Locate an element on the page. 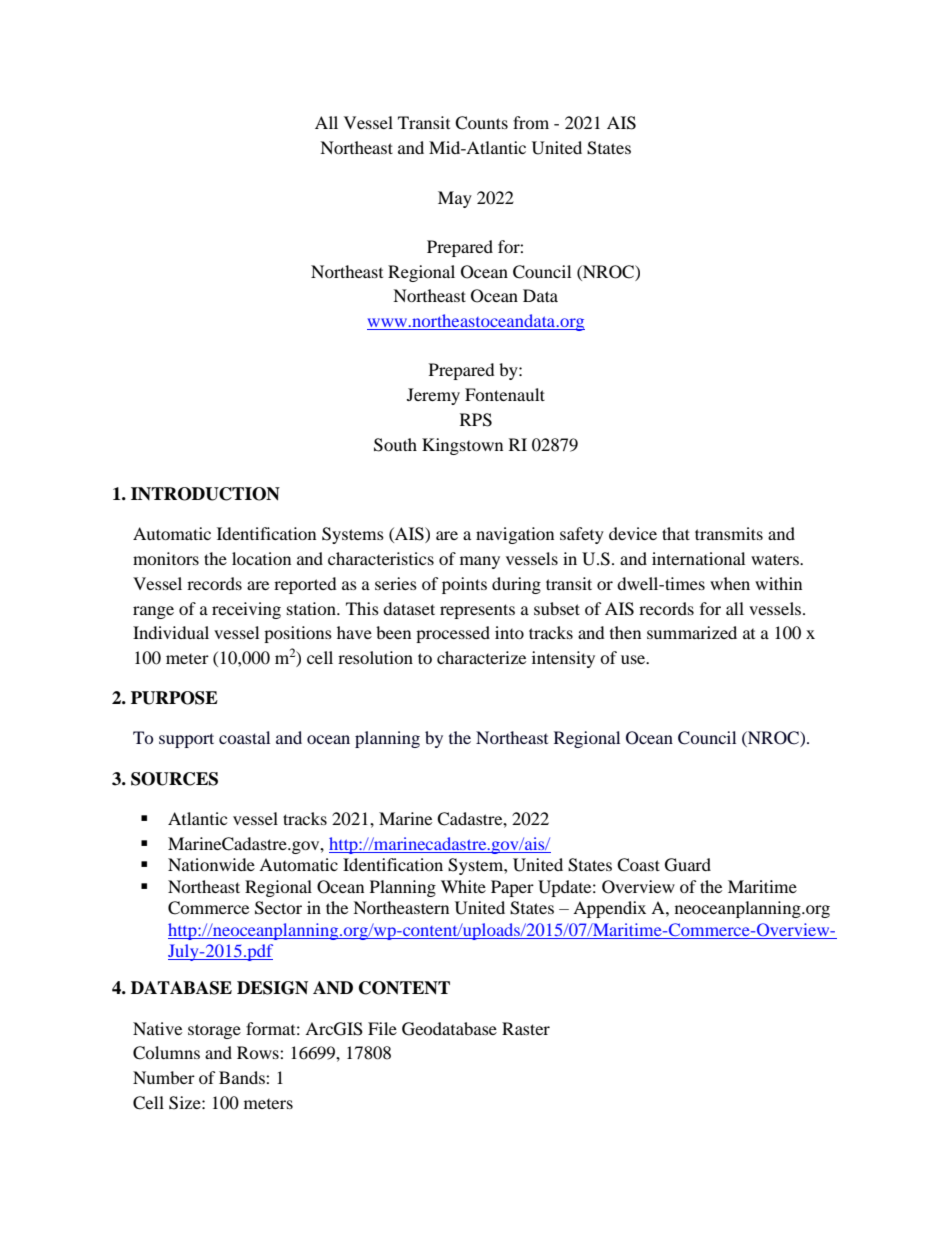 Image resolution: width=952 pixels, height=1233 pixels. Raster is located at coordinates (526, 1028).
